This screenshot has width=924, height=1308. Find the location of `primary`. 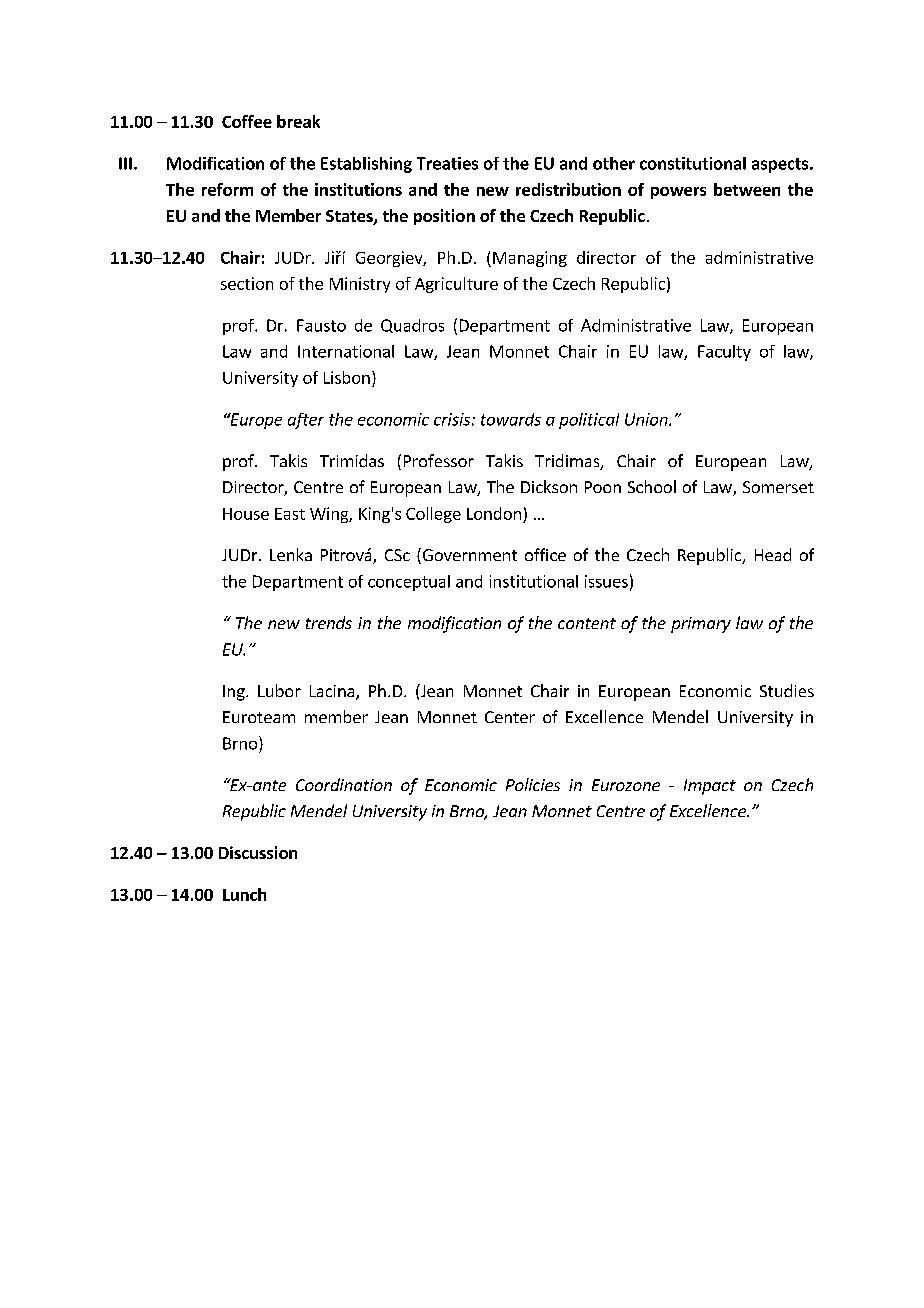

primary is located at coordinates (701, 625).
